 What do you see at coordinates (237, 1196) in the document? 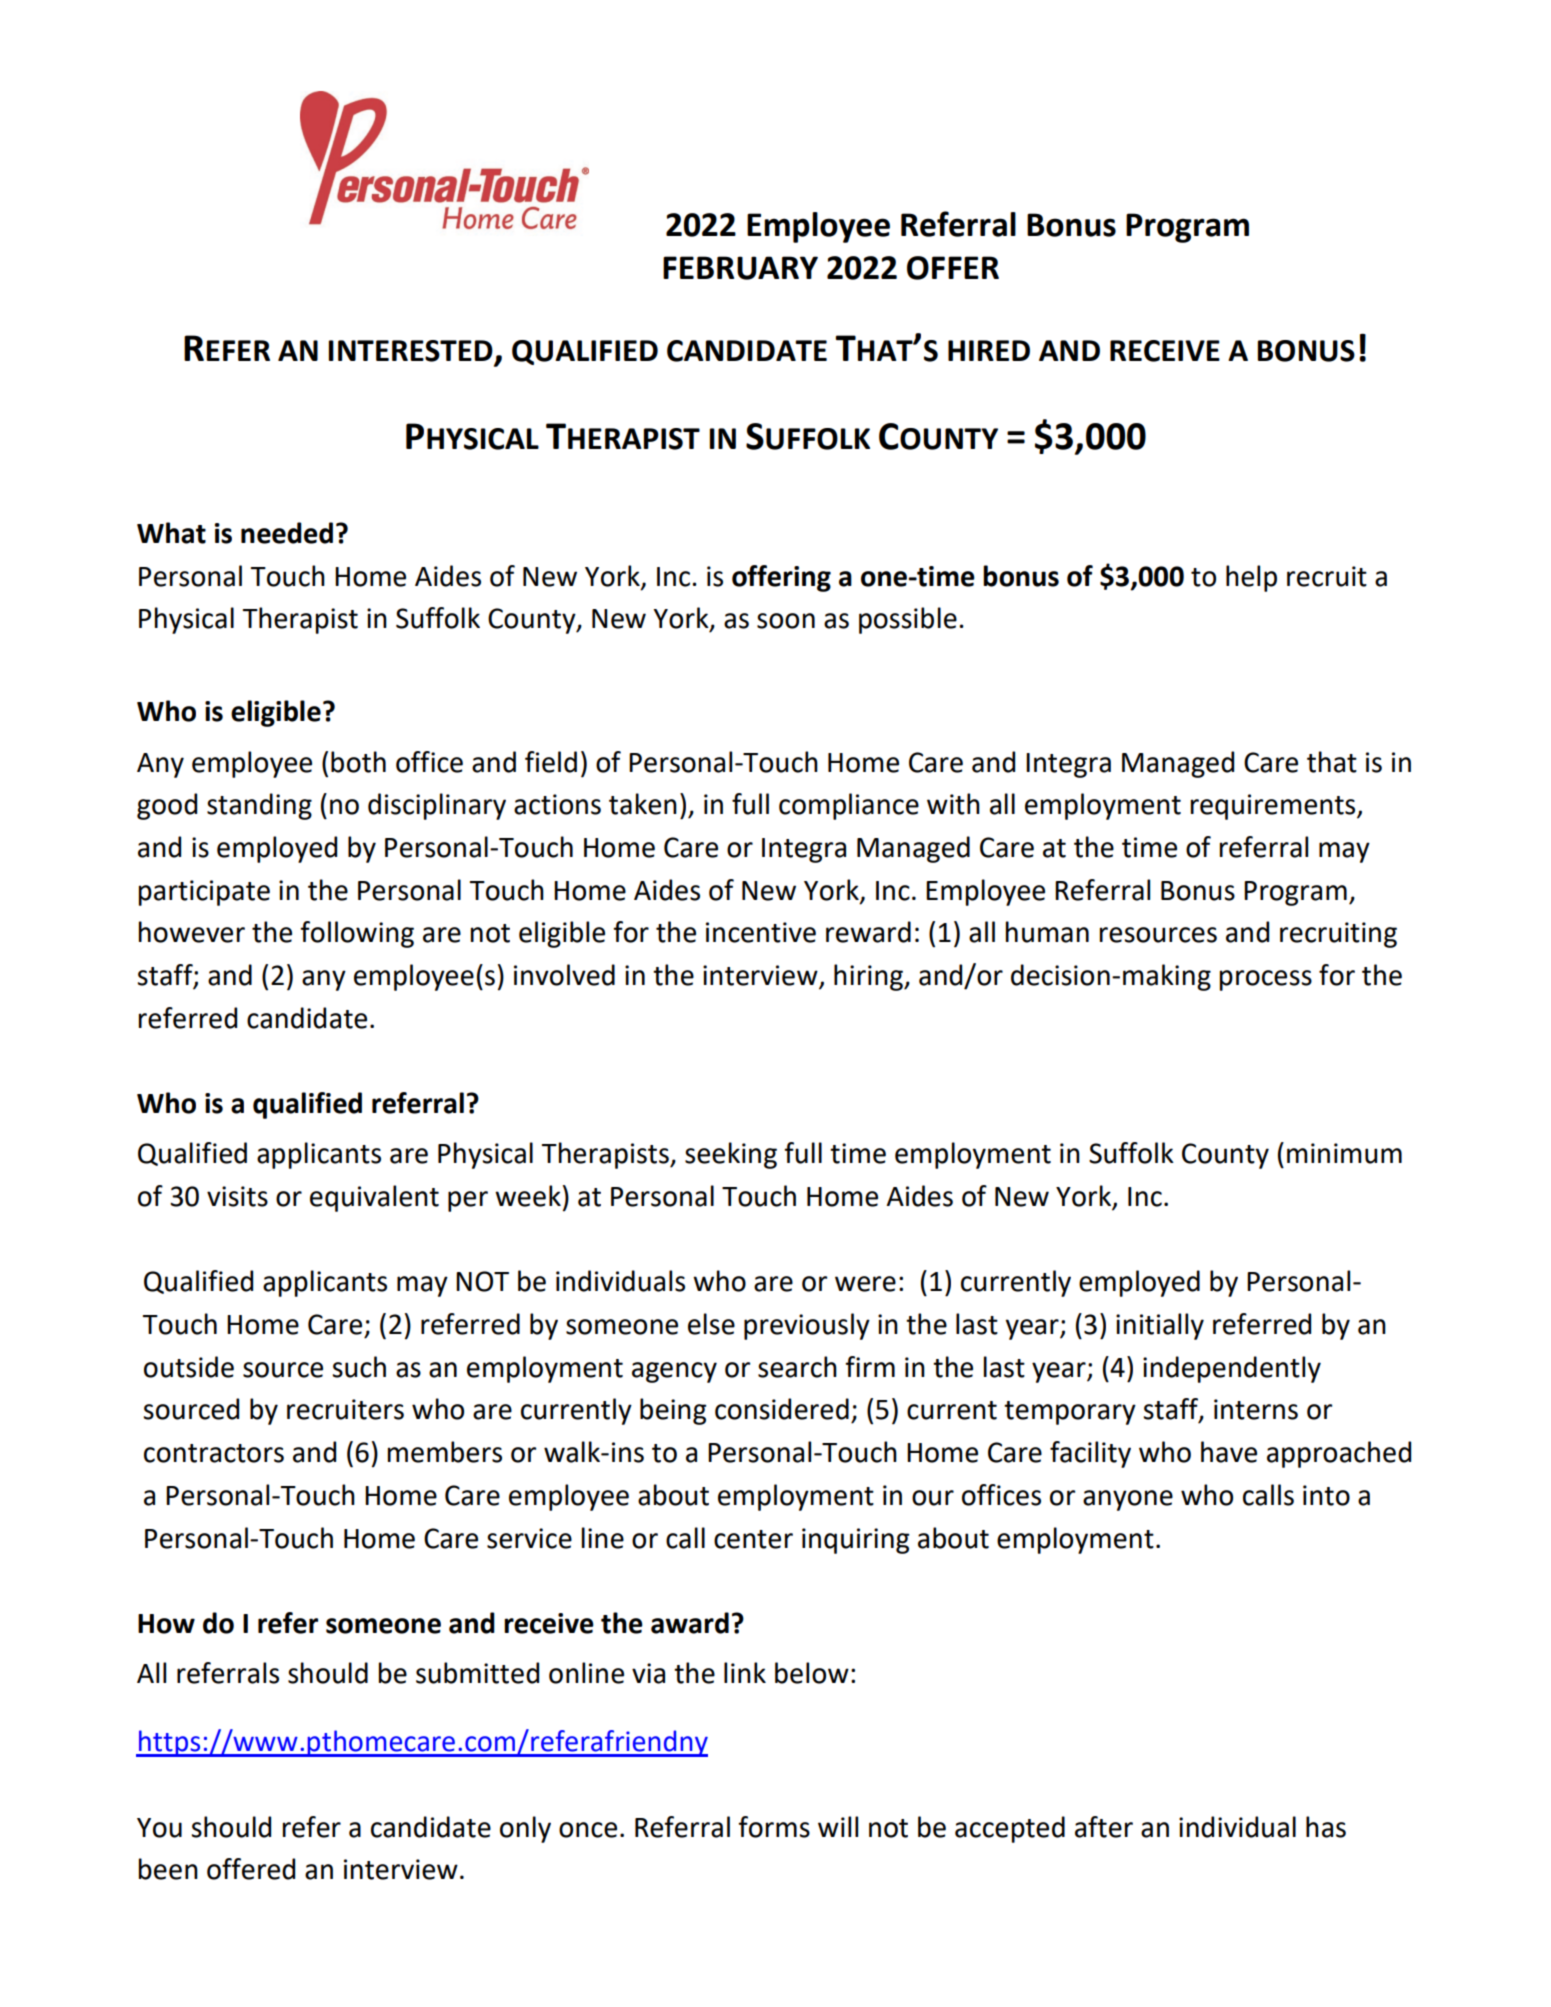
I see `visits` at bounding box center [237, 1196].
